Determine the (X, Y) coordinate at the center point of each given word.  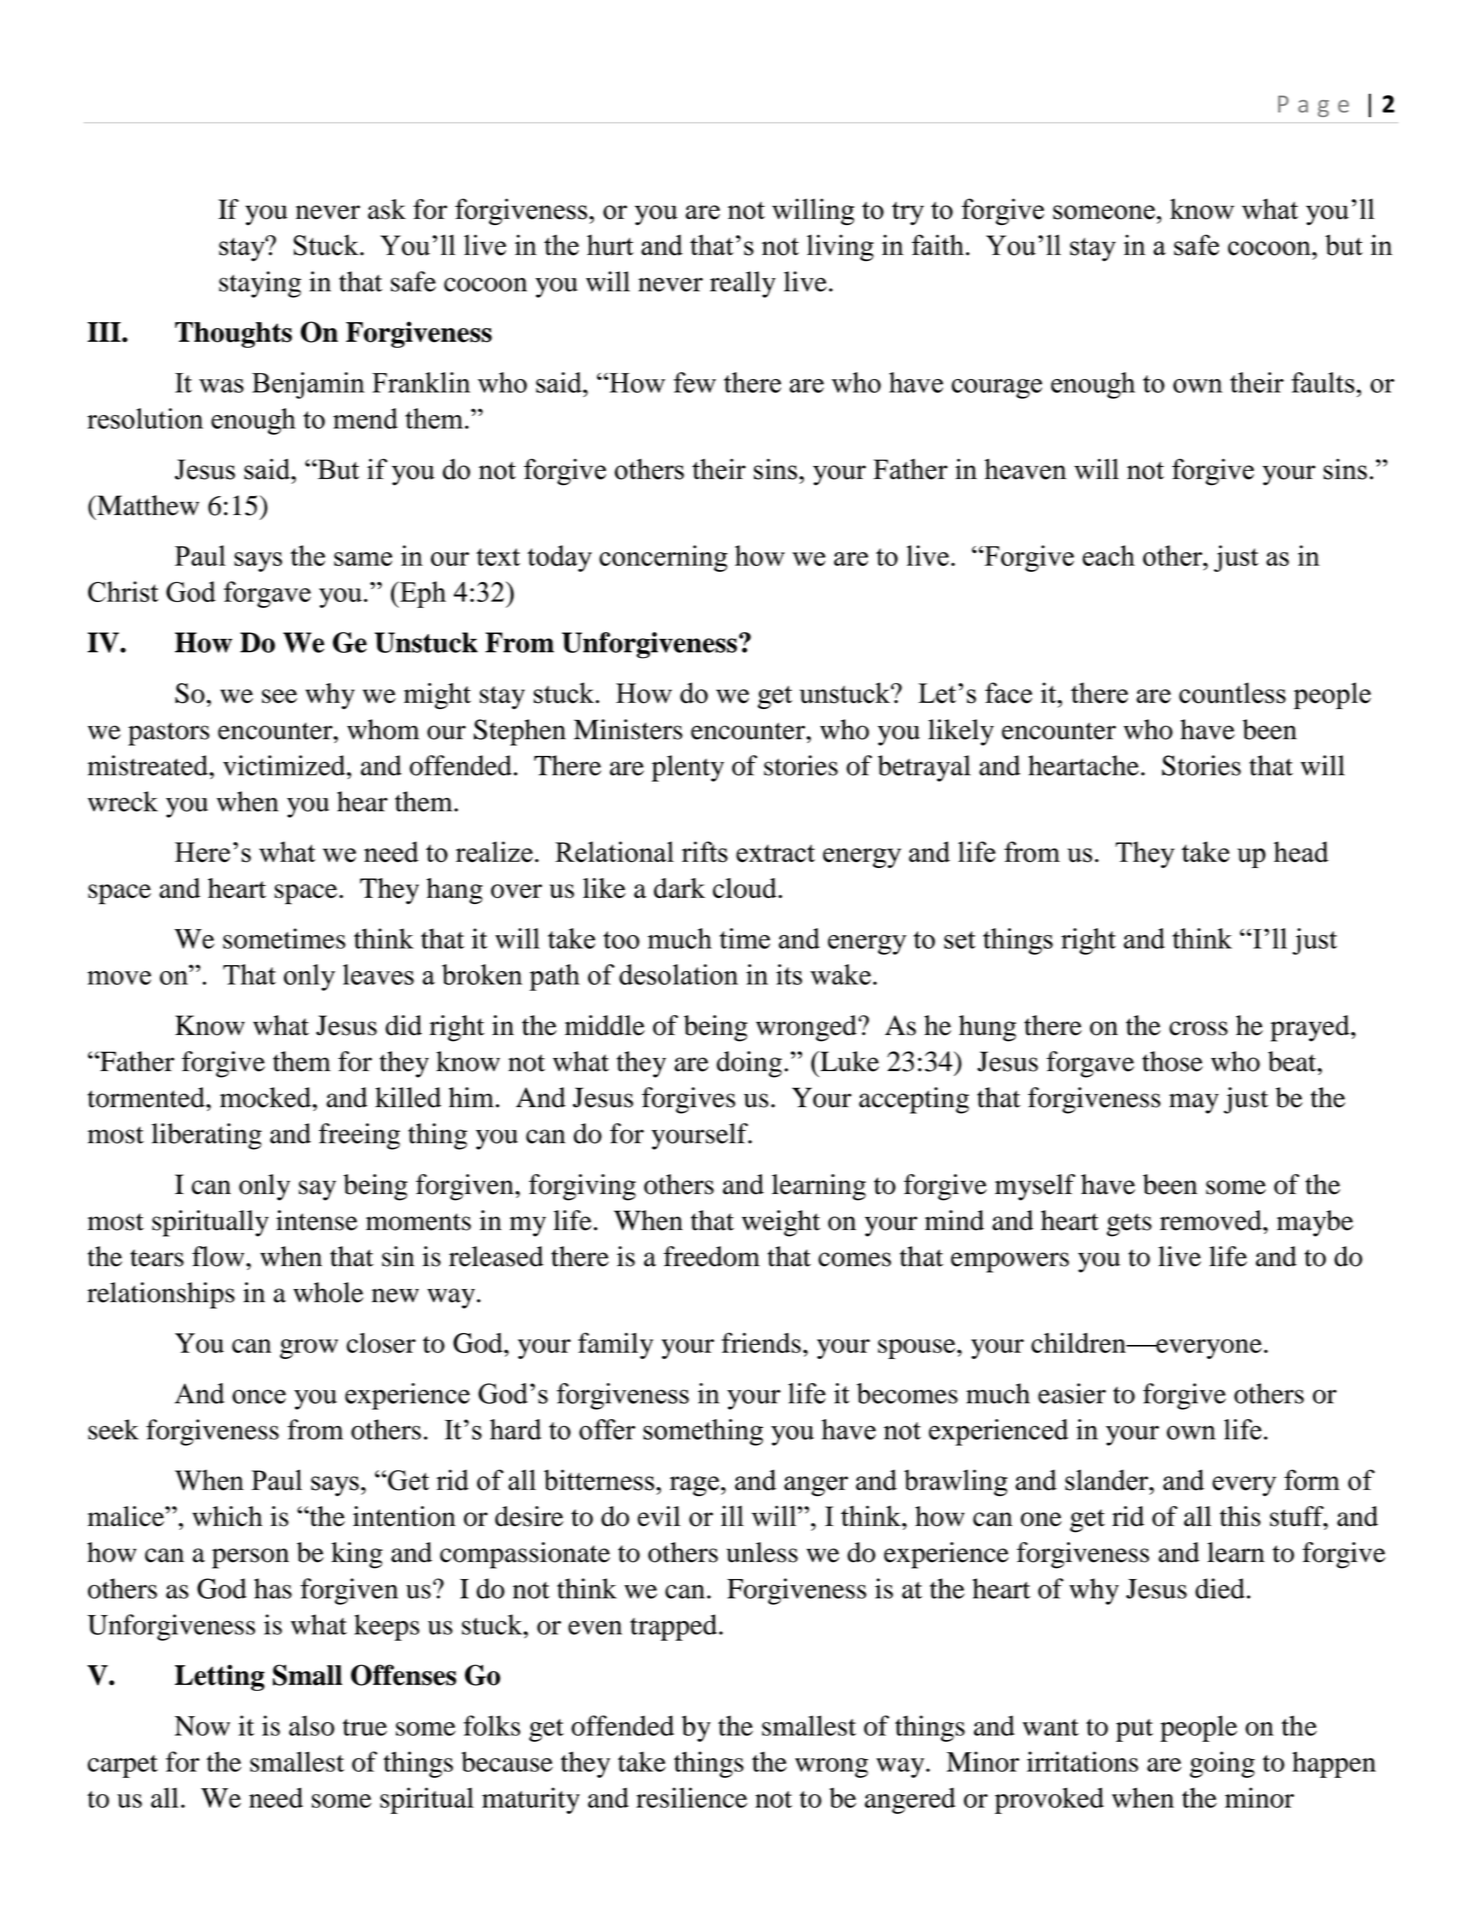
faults (1323, 382)
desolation (678, 974)
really (743, 284)
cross (1198, 1028)
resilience (691, 1797)
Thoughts (233, 335)
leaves (378, 974)
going (1222, 1764)
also (311, 1725)
